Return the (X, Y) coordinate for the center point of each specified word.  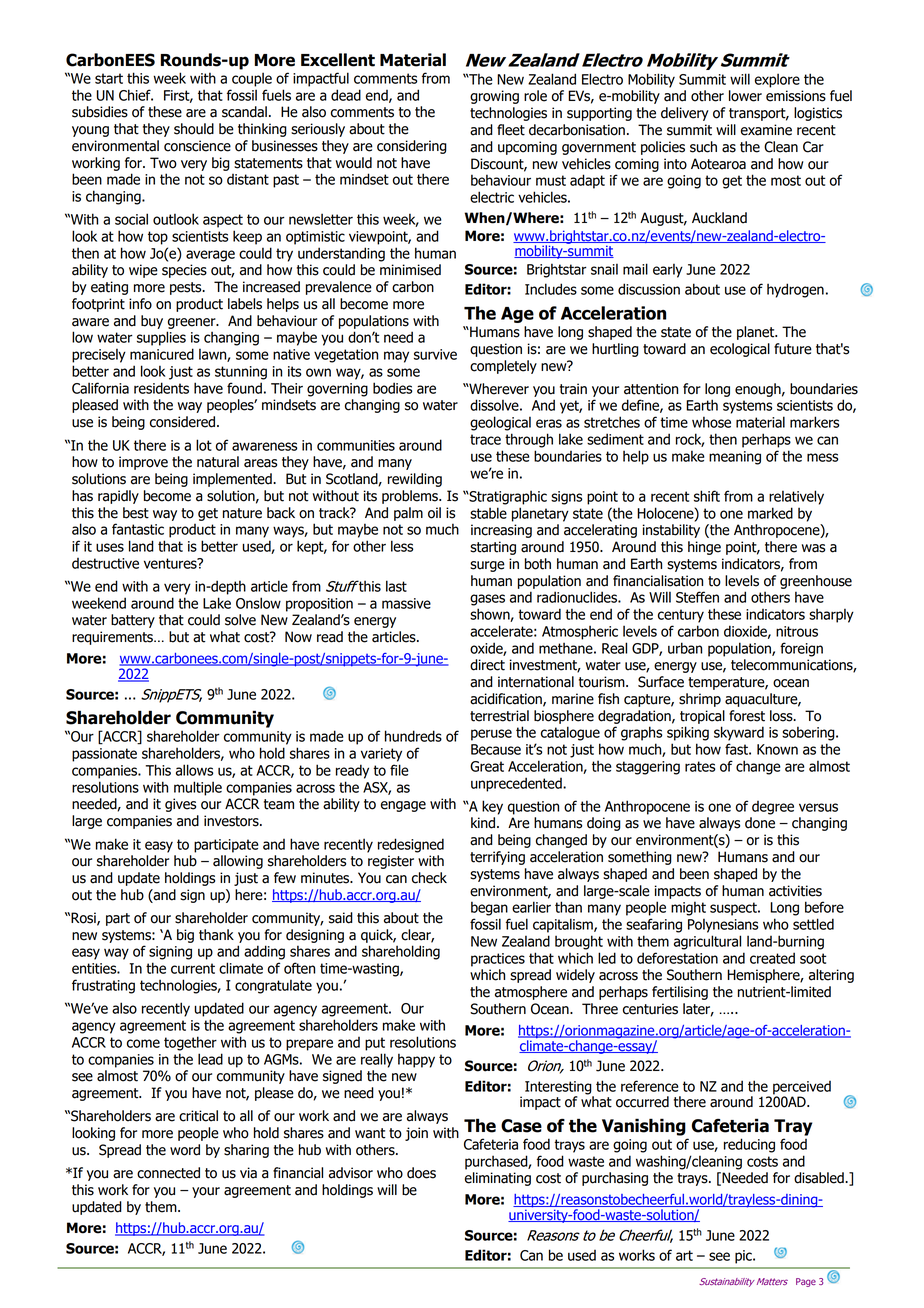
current (193, 968)
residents (161, 388)
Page (806, 1282)
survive (435, 354)
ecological (740, 350)
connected (168, 1173)
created (772, 958)
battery (133, 621)
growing (494, 97)
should (194, 129)
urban (685, 648)
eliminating (498, 1179)
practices (498, 960)
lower (745, 96)
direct (487, 665)
